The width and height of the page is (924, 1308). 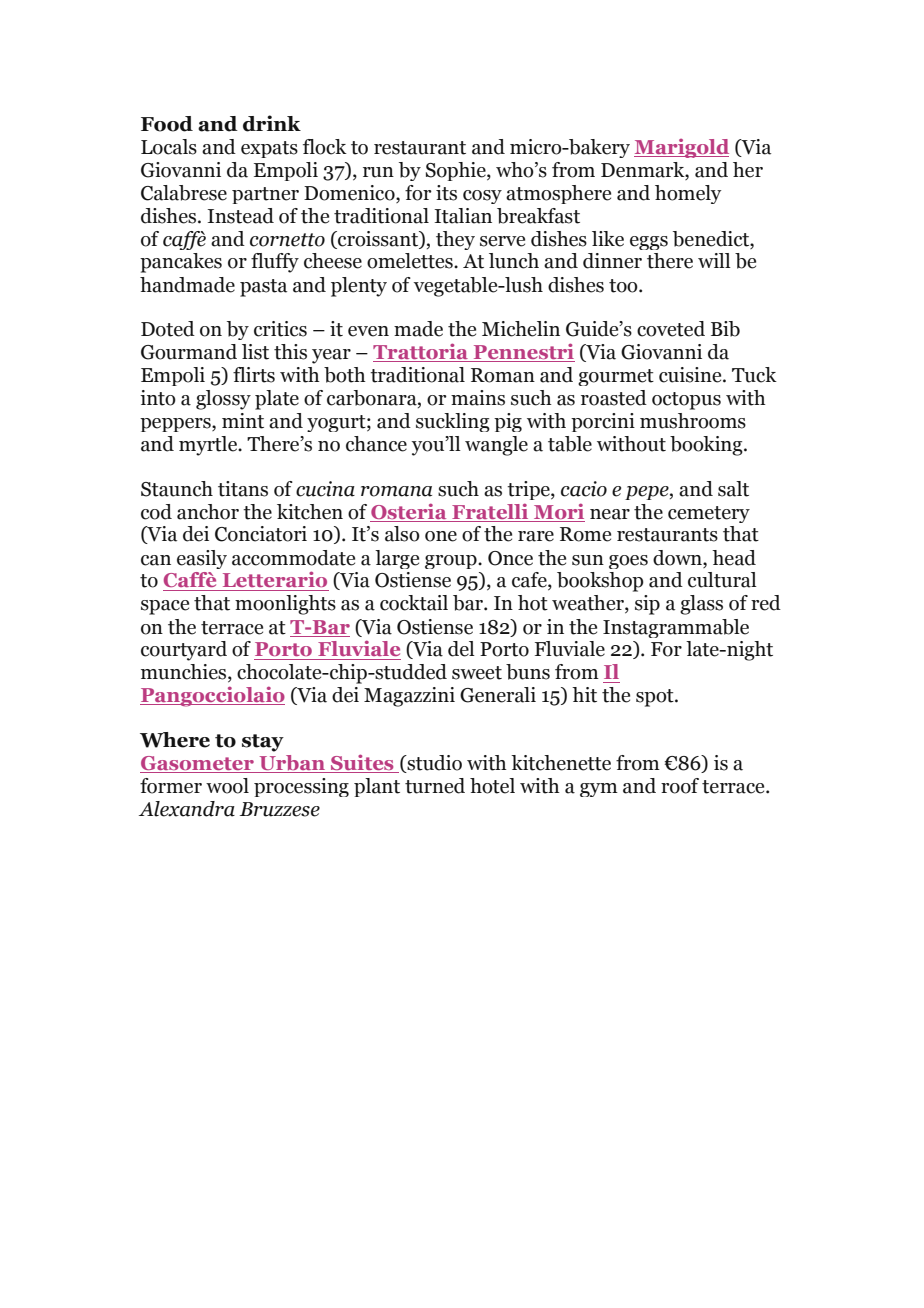 I want to click on roof, so click(x=680, y=786).
